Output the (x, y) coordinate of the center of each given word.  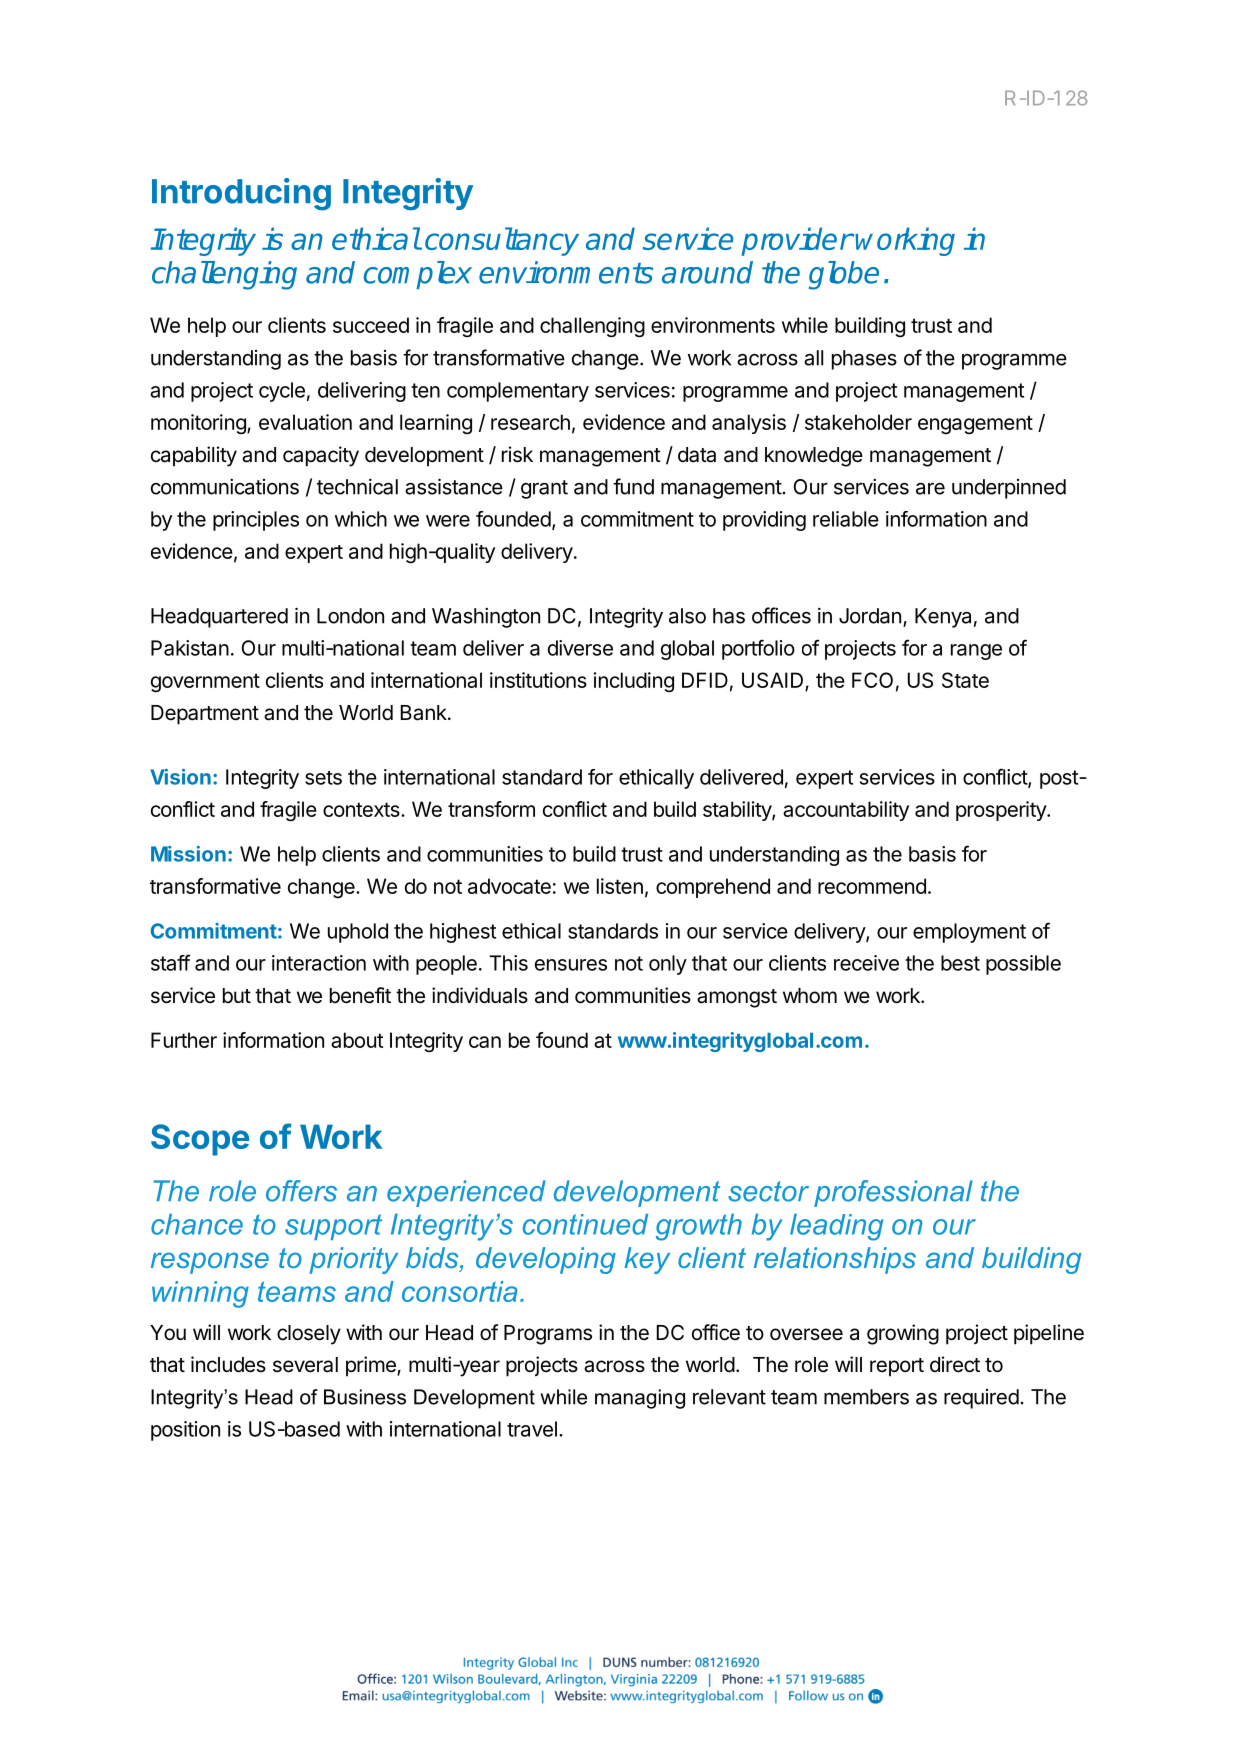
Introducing (241, 194)
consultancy (502, 241)
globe (844, 275)
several (305, 1365)
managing (640, 1399)
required (981, 1399)
